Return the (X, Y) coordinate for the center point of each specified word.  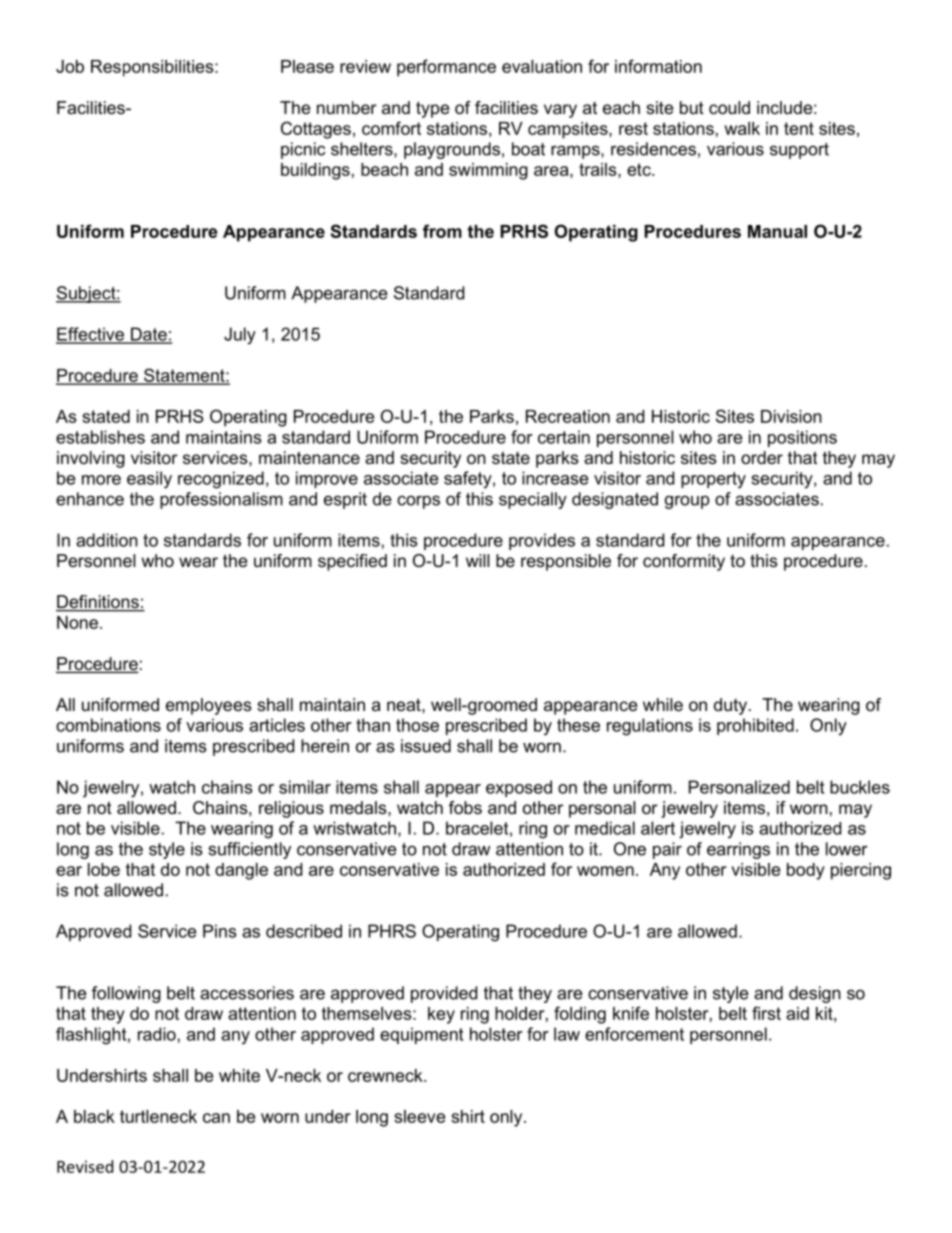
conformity (684, 562)
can (216, 1118)
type (432, 109)
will (478, 560)
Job (70, 66)
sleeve (419, 1116)
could (729, 107)
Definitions (98, 603)
